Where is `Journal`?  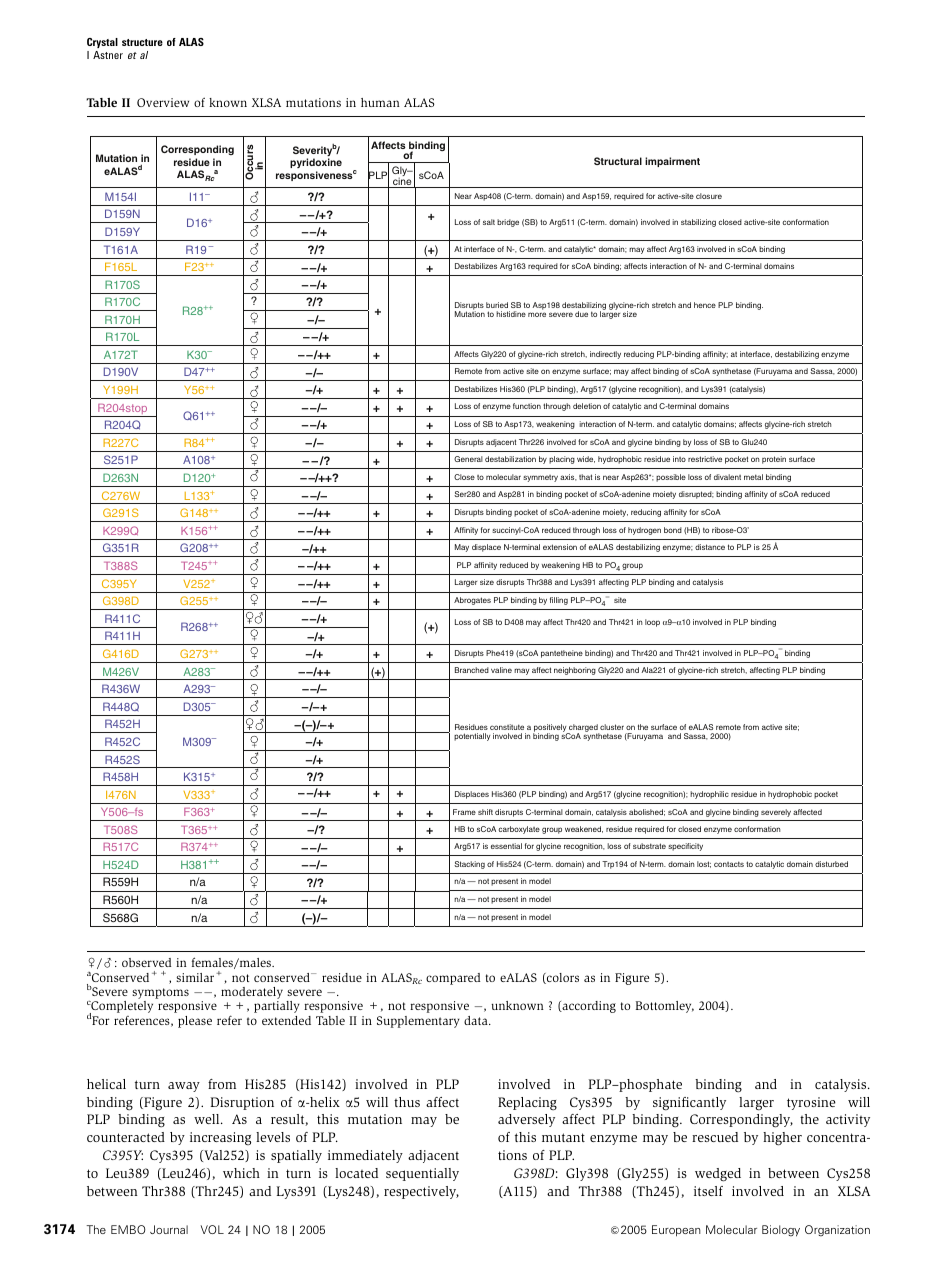 Journal is located at coordinates (169, 1229).
